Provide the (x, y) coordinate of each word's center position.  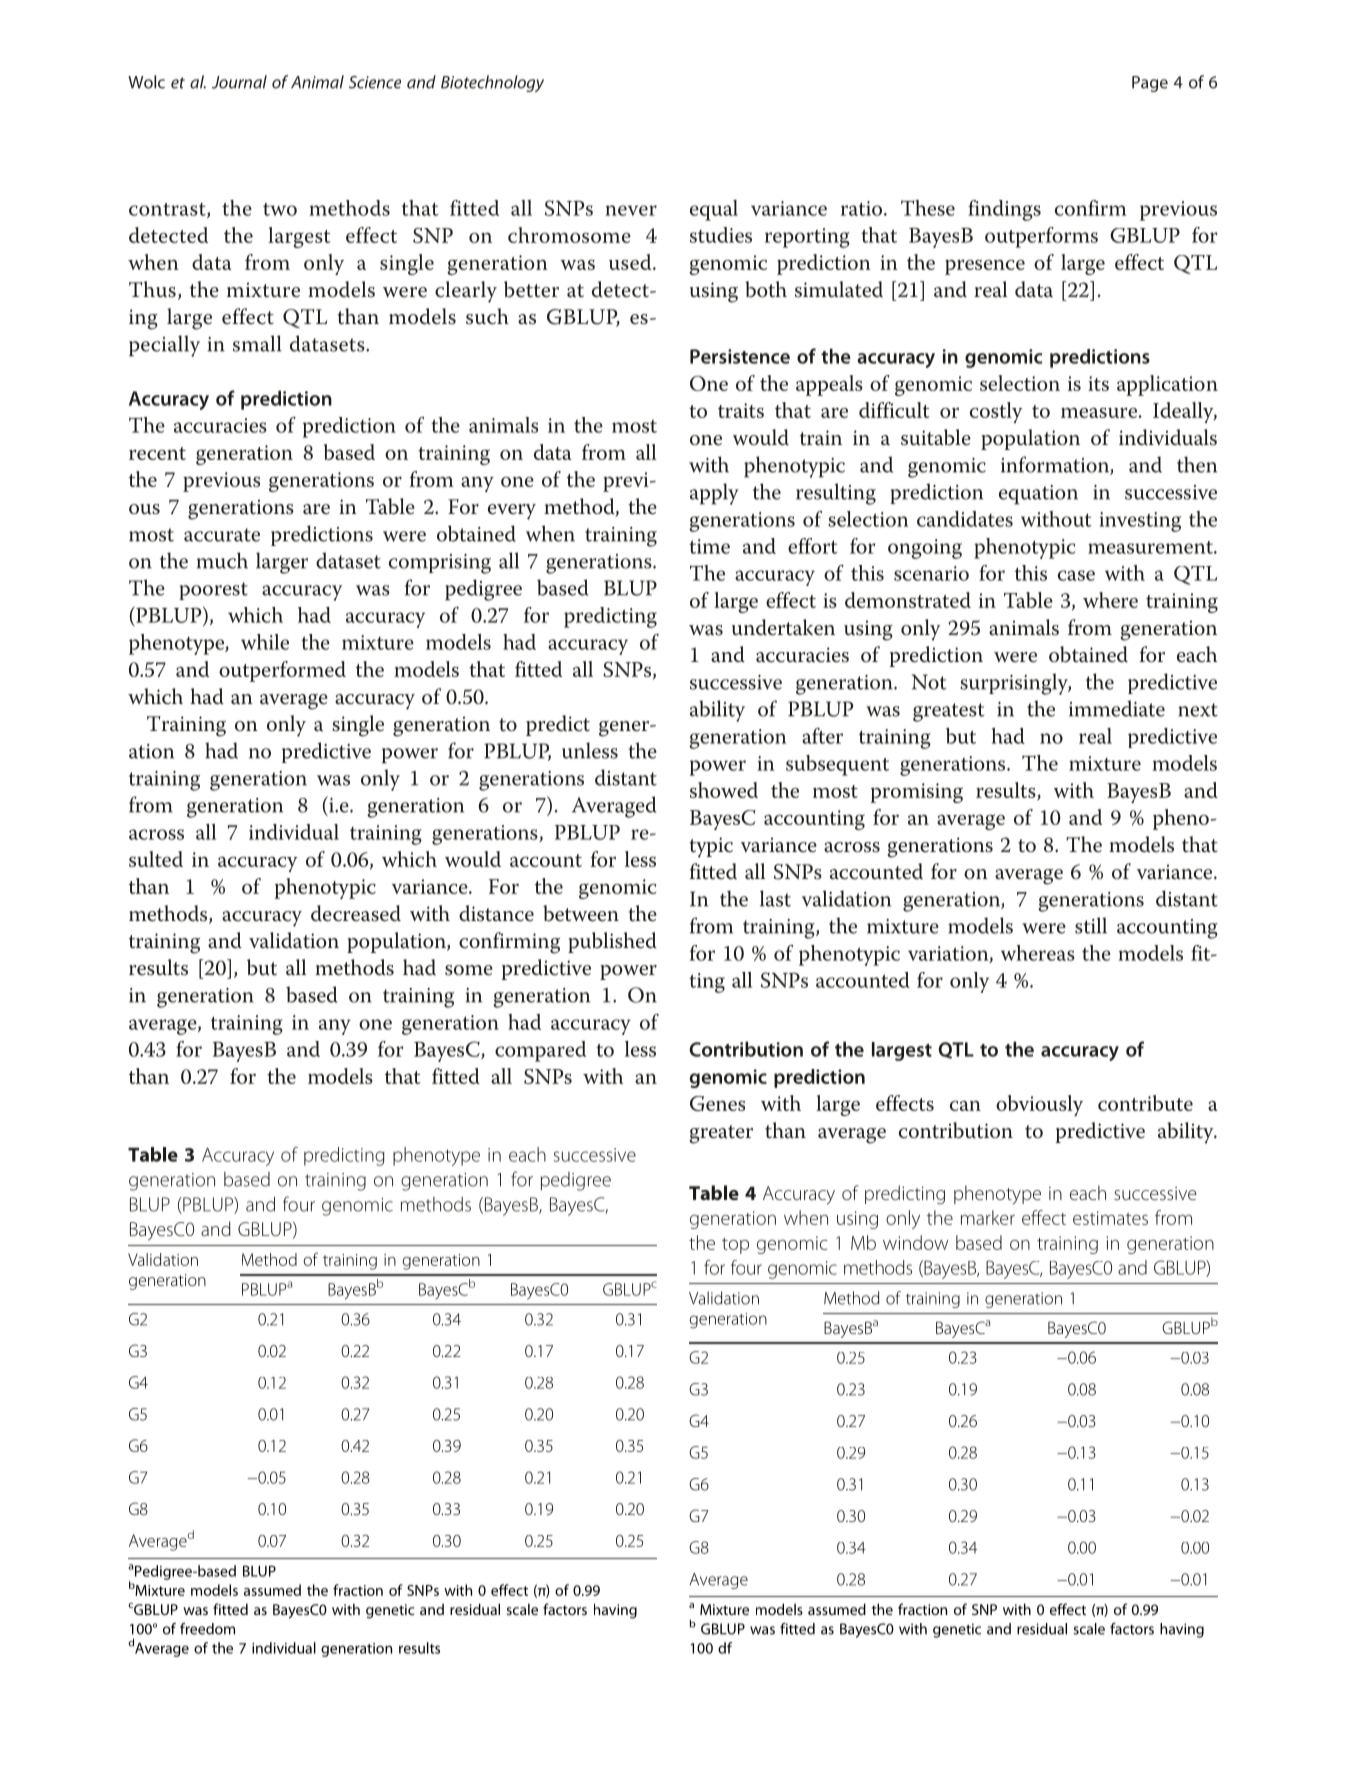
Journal (239, 82)
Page (1150, 84)
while (265, 642)
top (735, 1246)
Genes (717, 1103)
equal (714, 210)
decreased (356, 913)
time (709, 546)
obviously (1039, 1105)
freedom (207, 1629)
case (1076, 575)
